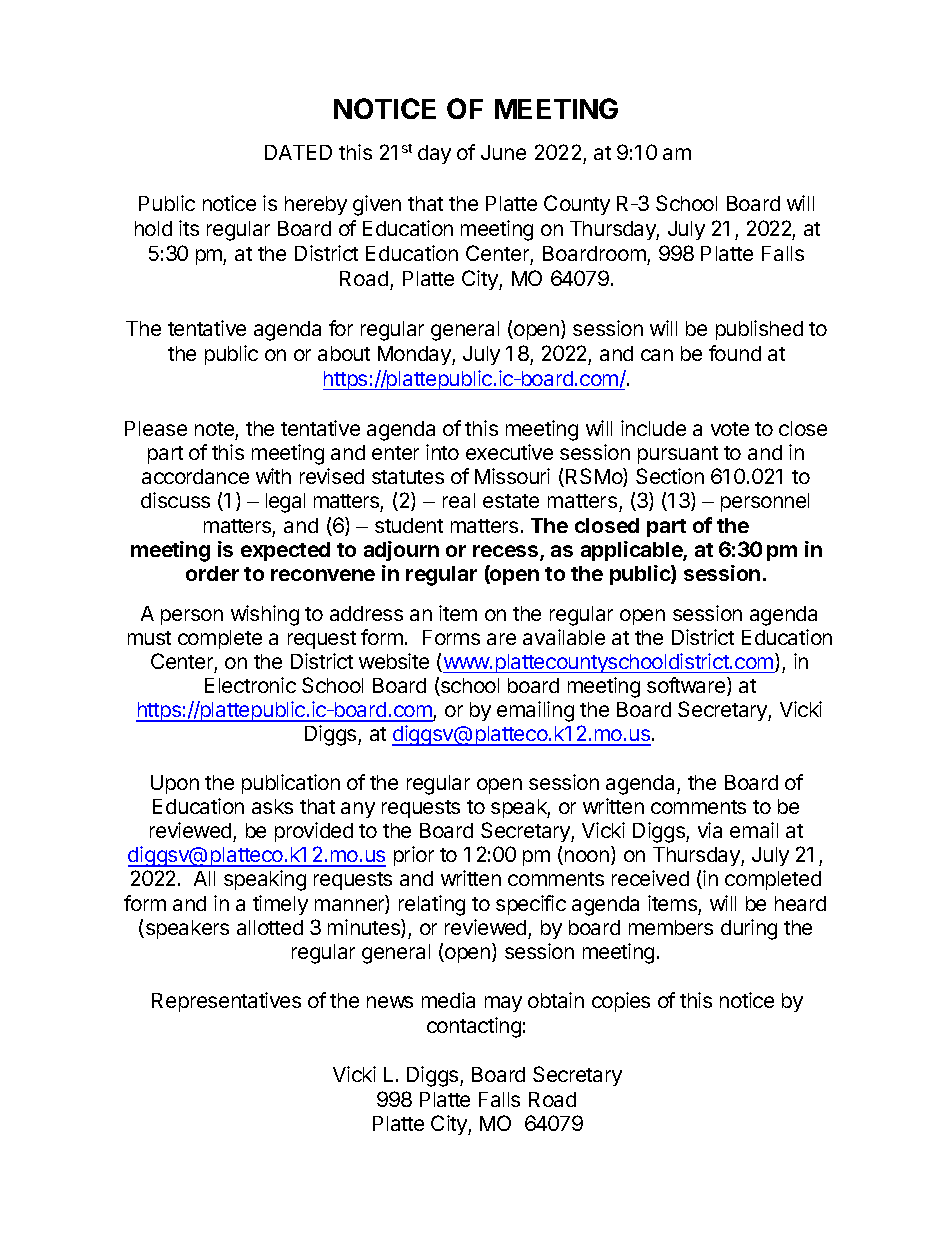 The height and width of the screenshot is (1233, 952). Describe the element at coordinates (730, 429) in the screenshot. I see `vote` at that location.
